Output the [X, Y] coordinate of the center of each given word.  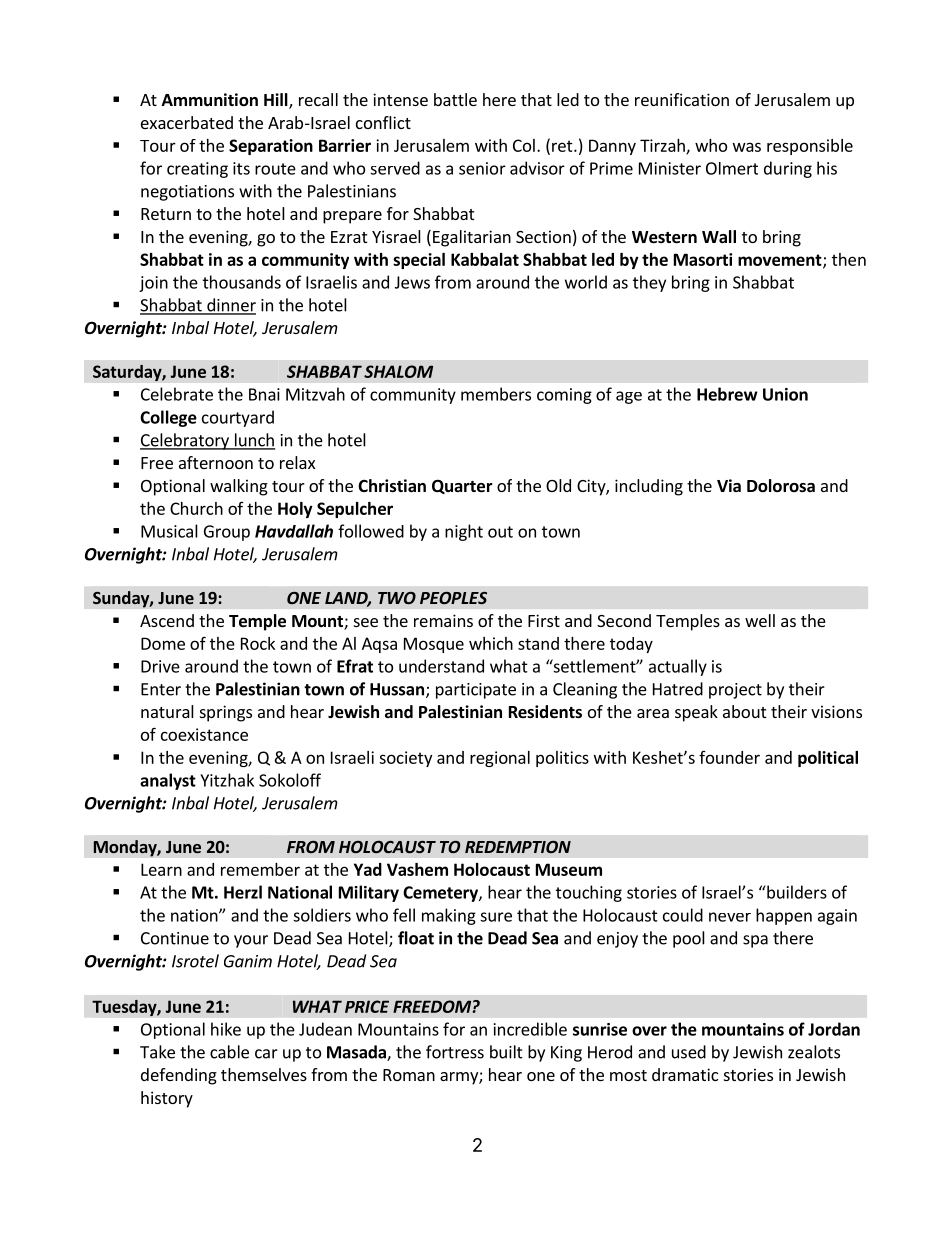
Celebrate [177, 394]
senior [482, 168]
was [747, 147]
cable [229, 1052]
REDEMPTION [518, 847]
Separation [271, 147]
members [496, 394]
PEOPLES [453, 598]
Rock [258, 643]
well [760, 620]
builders [796, 892]
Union [785, 394]
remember [260, 869]
